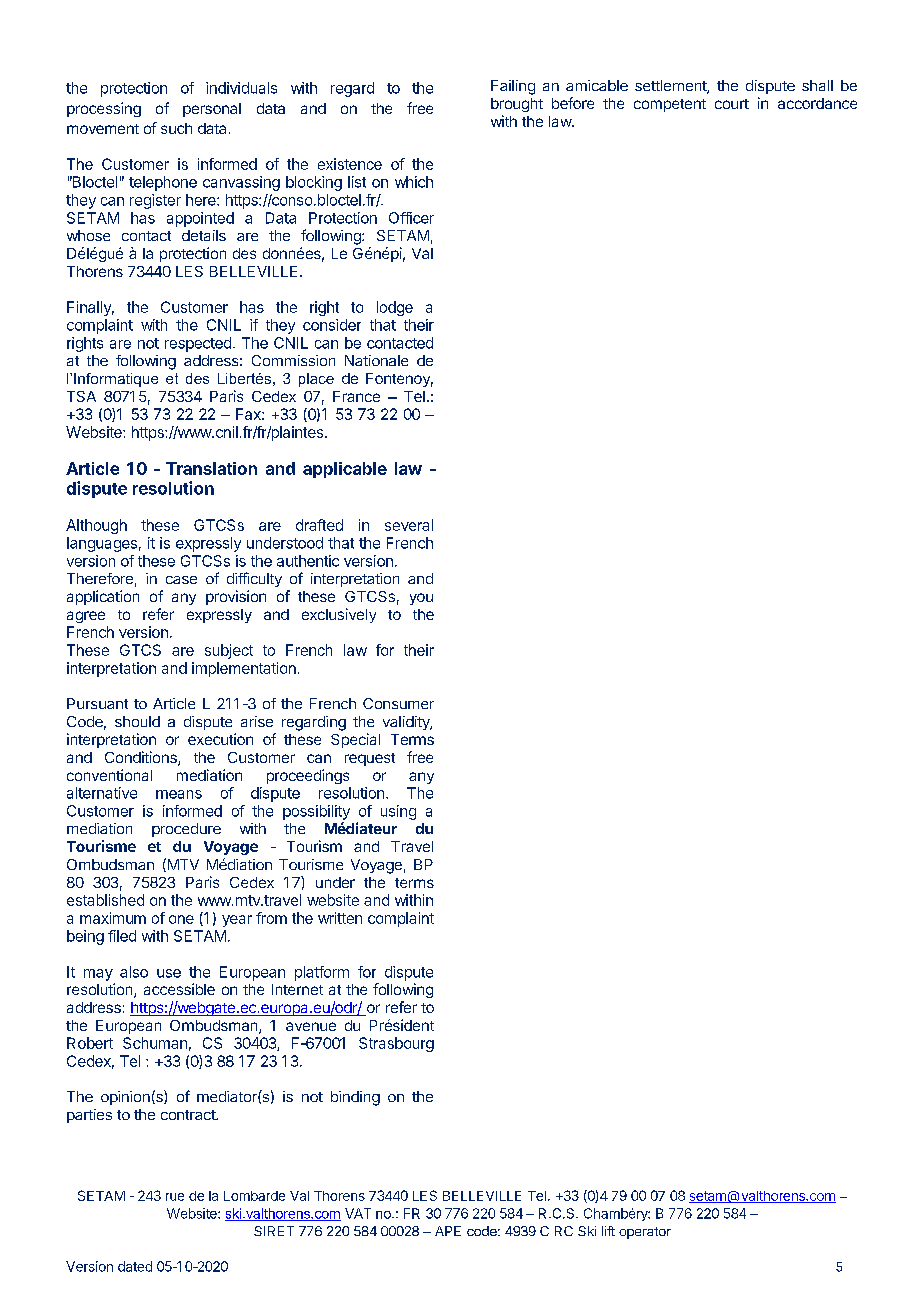  What do you see at coordinates (517, 105) in the screenshot?
I see `brought` at bounding box center [517, 105].
